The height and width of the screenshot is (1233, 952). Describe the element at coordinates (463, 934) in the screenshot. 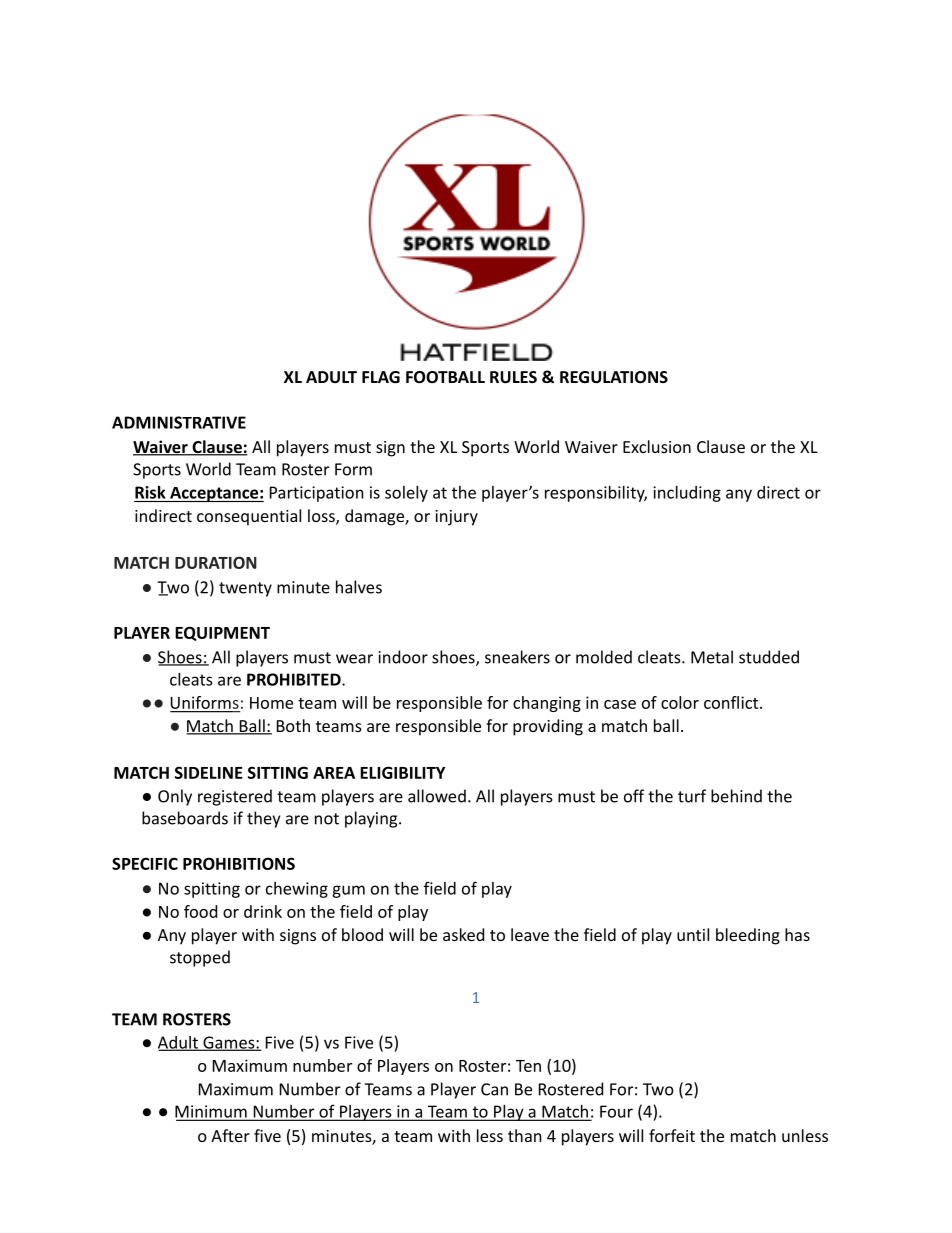

I see `asked` at that location.
